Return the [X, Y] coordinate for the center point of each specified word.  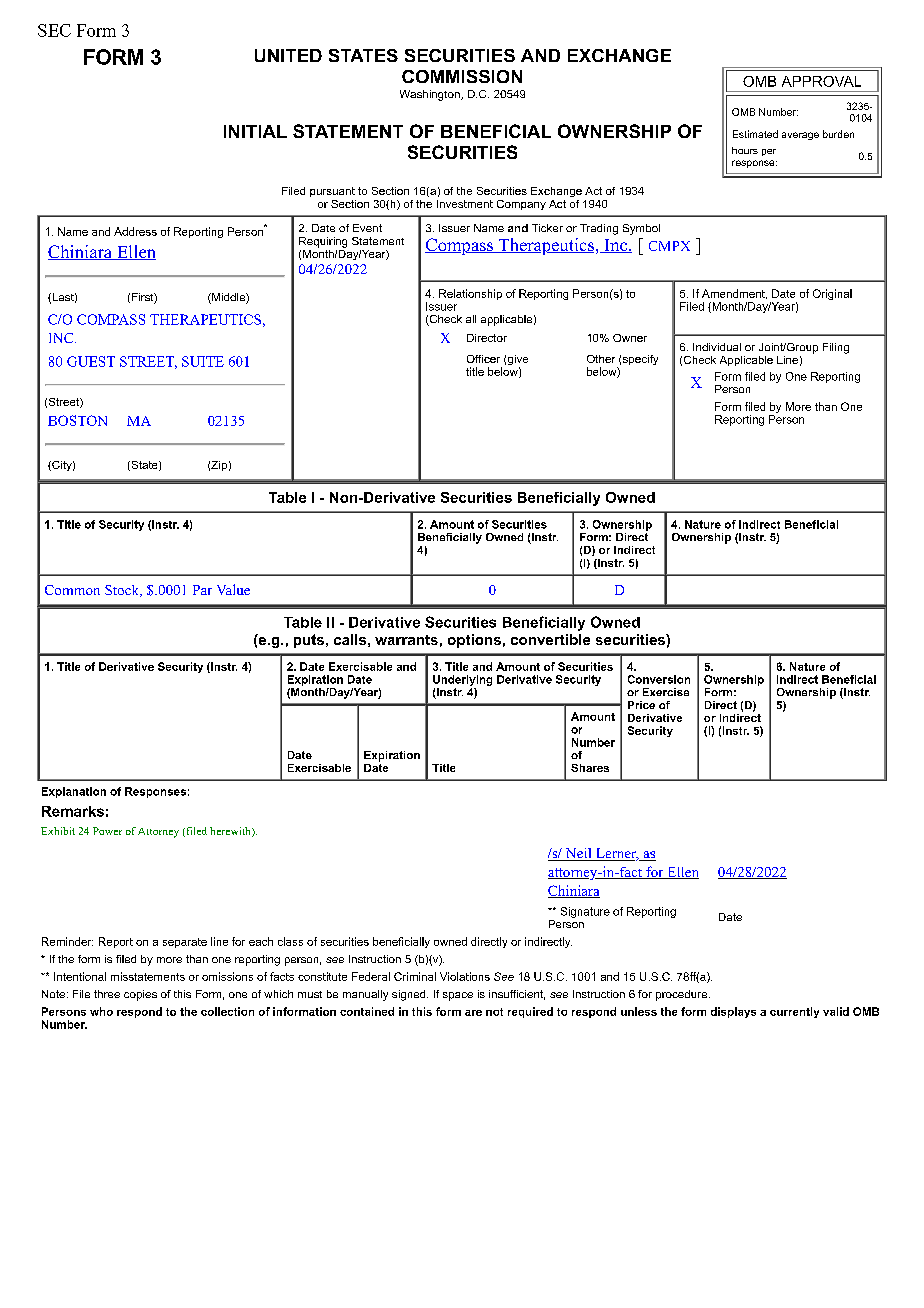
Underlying [462, 680]
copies [140, 995]
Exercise [666, 692]
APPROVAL [821, 81]
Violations [465, 976]
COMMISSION [462, 76]
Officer [483, 359]
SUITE [203, 361]
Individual [717, 347]
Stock [123, 591]
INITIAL [255, 131]
